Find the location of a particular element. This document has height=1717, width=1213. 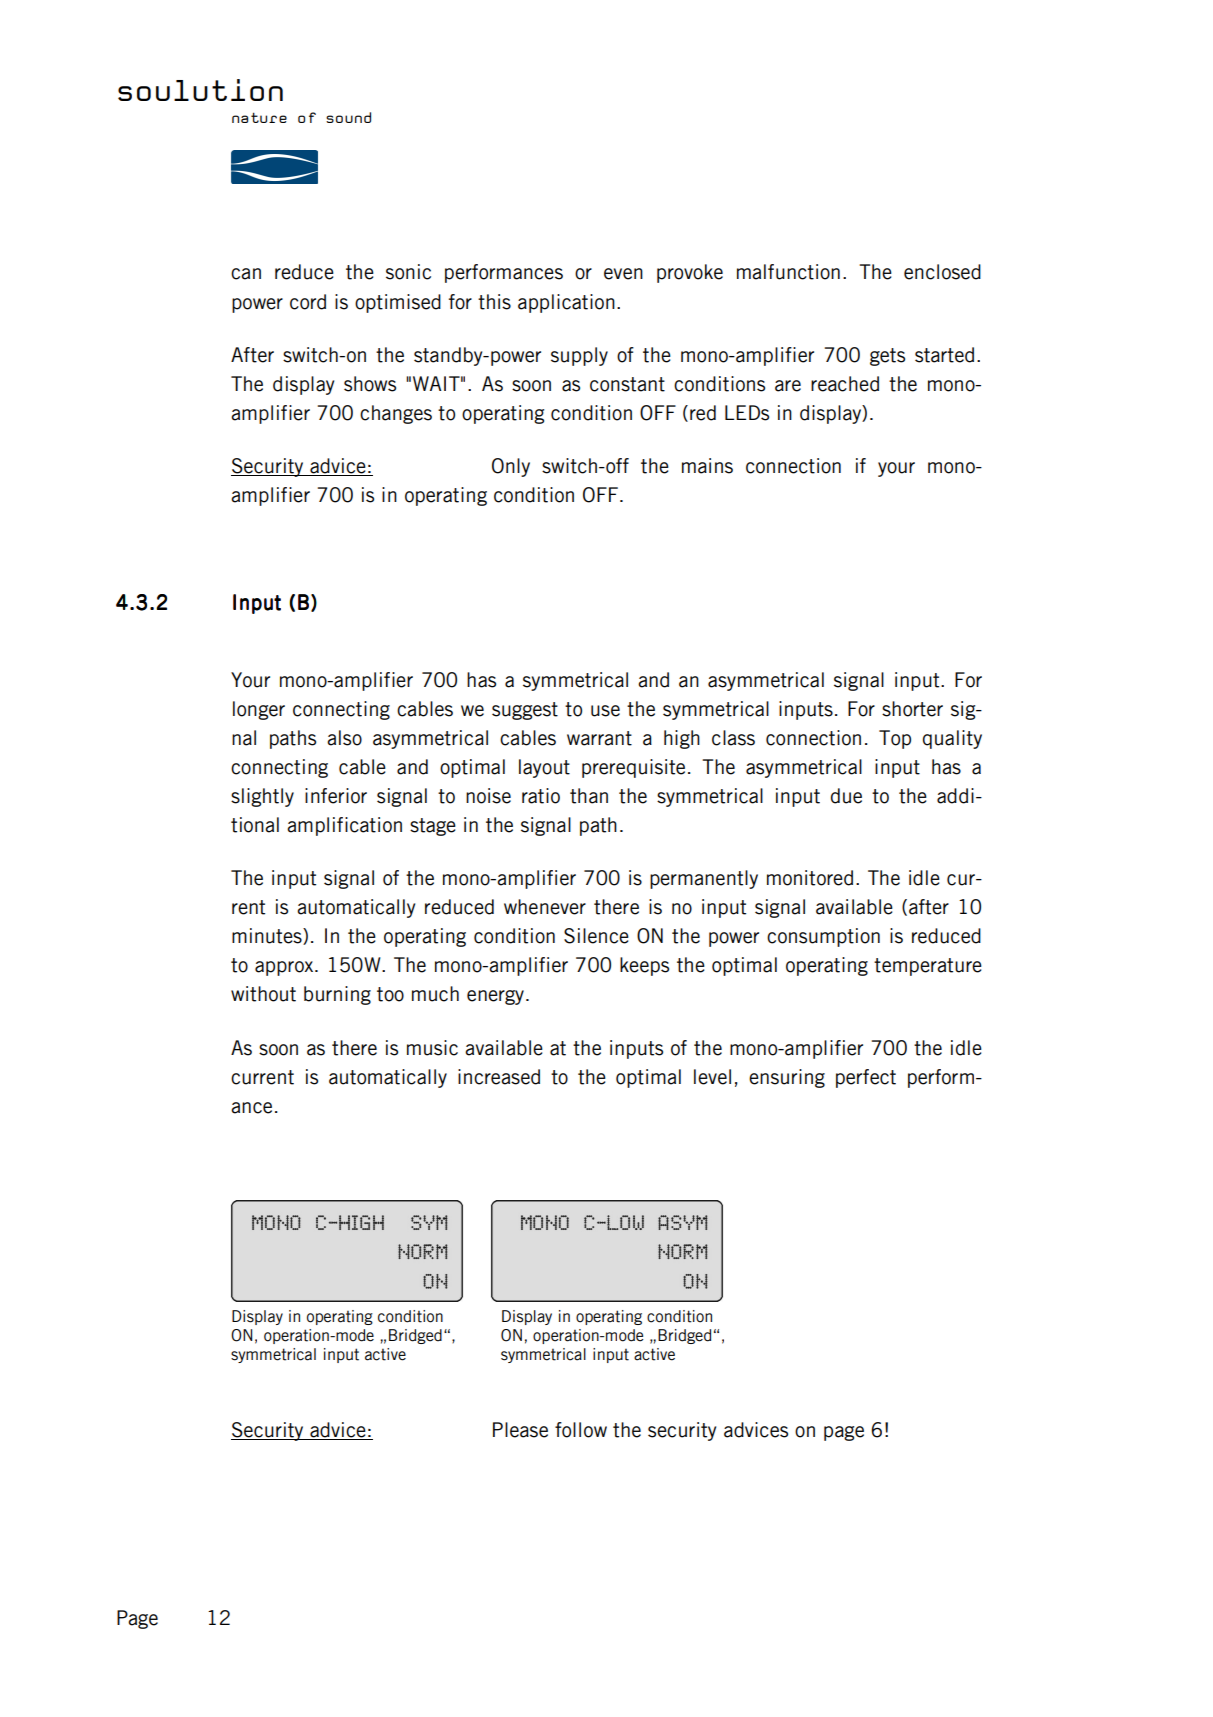

enclosed is located at coordinates (942, 272).
